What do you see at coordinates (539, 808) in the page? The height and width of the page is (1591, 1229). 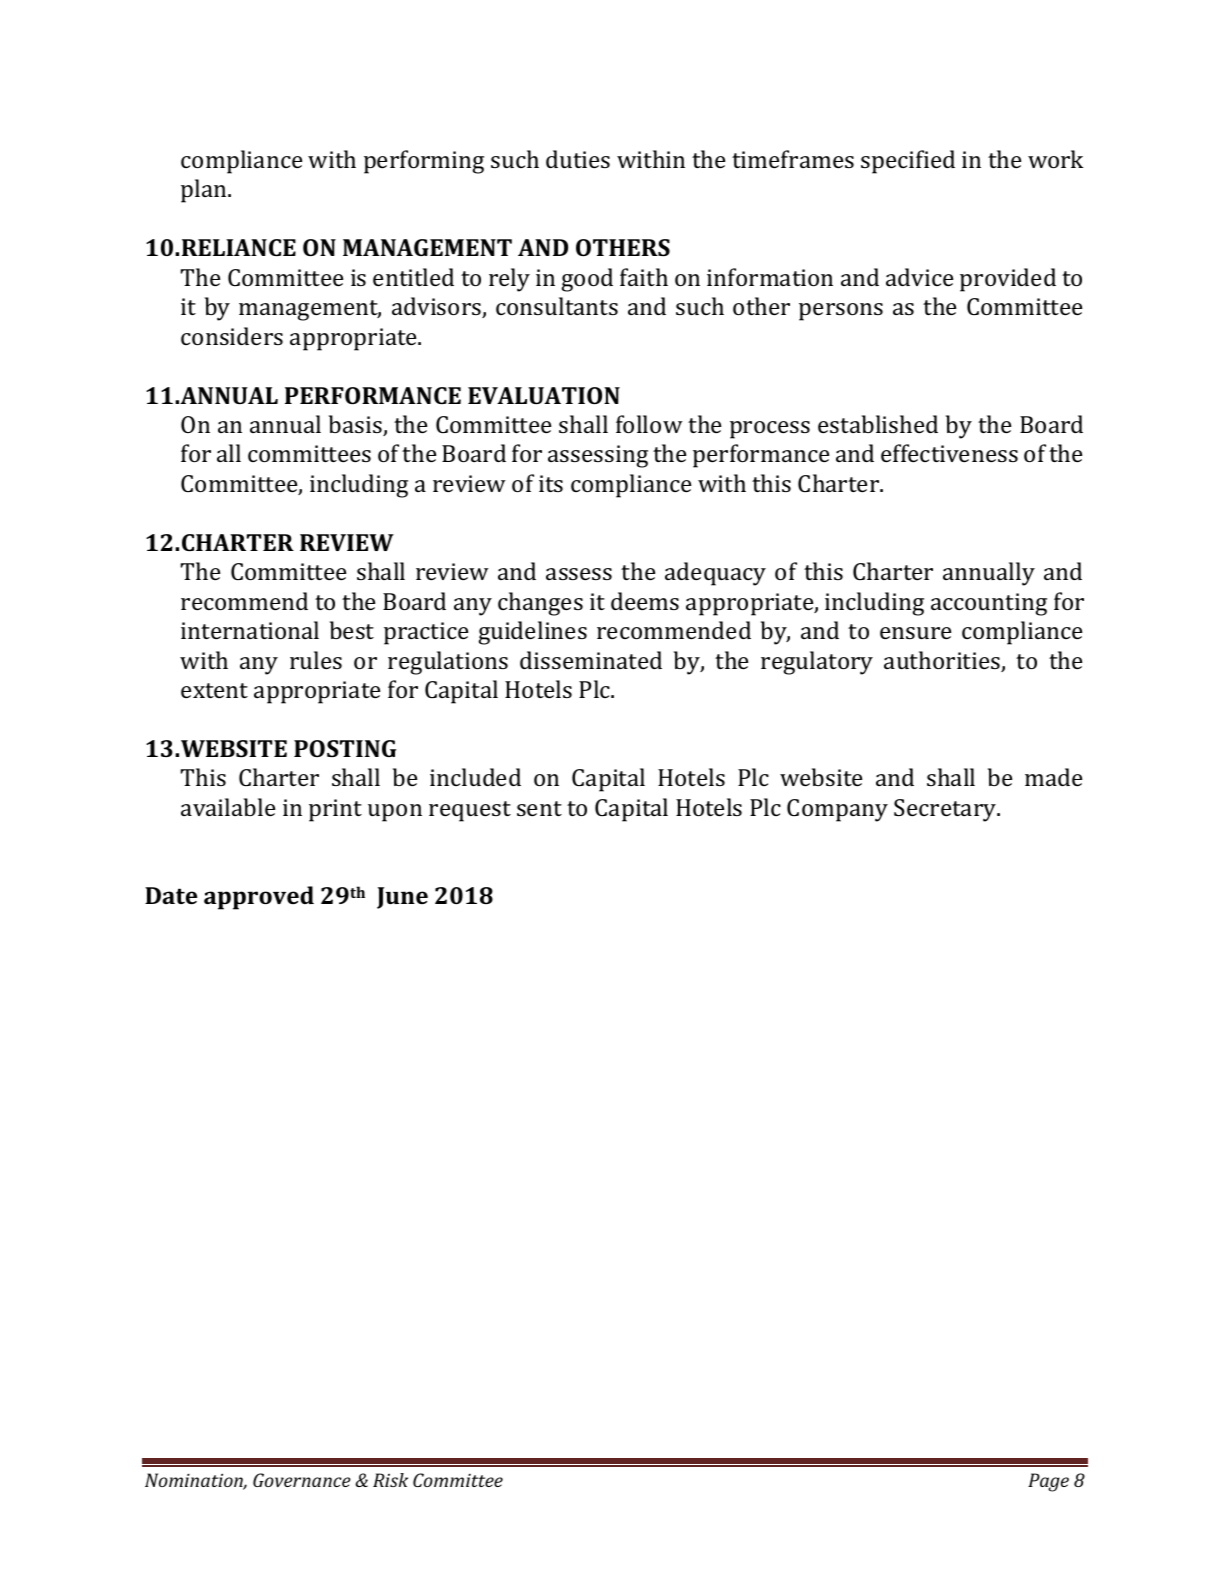 I see `sent` at bounding box center [539, 808].
